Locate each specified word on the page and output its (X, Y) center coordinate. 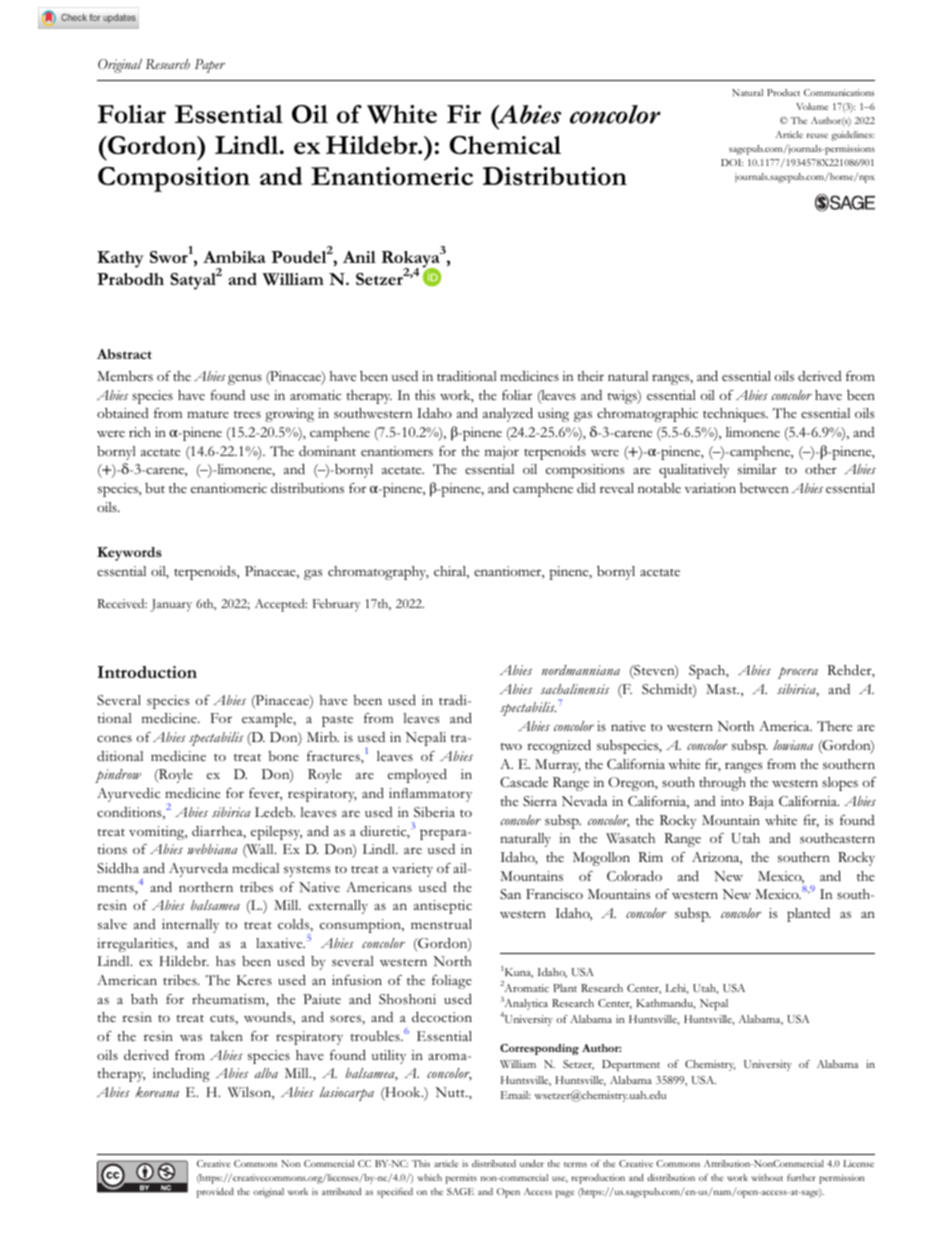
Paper (210, 66)
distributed (494, 1163)
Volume (812, 106)
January (171, 605)
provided (215, 1193)
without (767, 1177)
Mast (722, 689)
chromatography (378, 573)
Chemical (505, 145)
